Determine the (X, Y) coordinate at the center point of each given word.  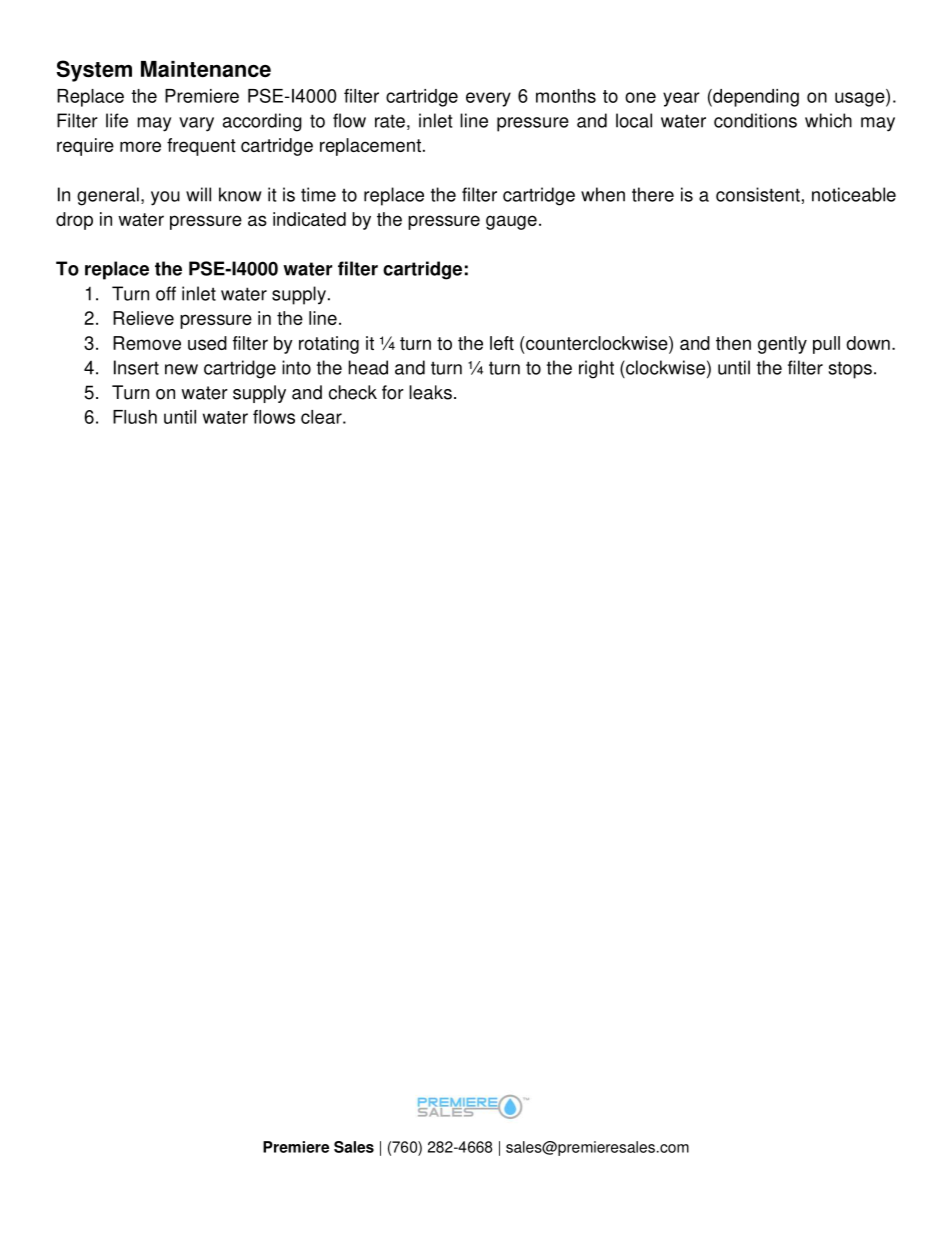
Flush (135, 417)
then (733, 343)
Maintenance (206, 69)
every (488, 99)
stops (850, 370)
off (166, 293)
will (198, 194)
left (502, 343)
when (603, 194)
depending (755, 98)
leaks (430, 392)
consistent (758, 194)
